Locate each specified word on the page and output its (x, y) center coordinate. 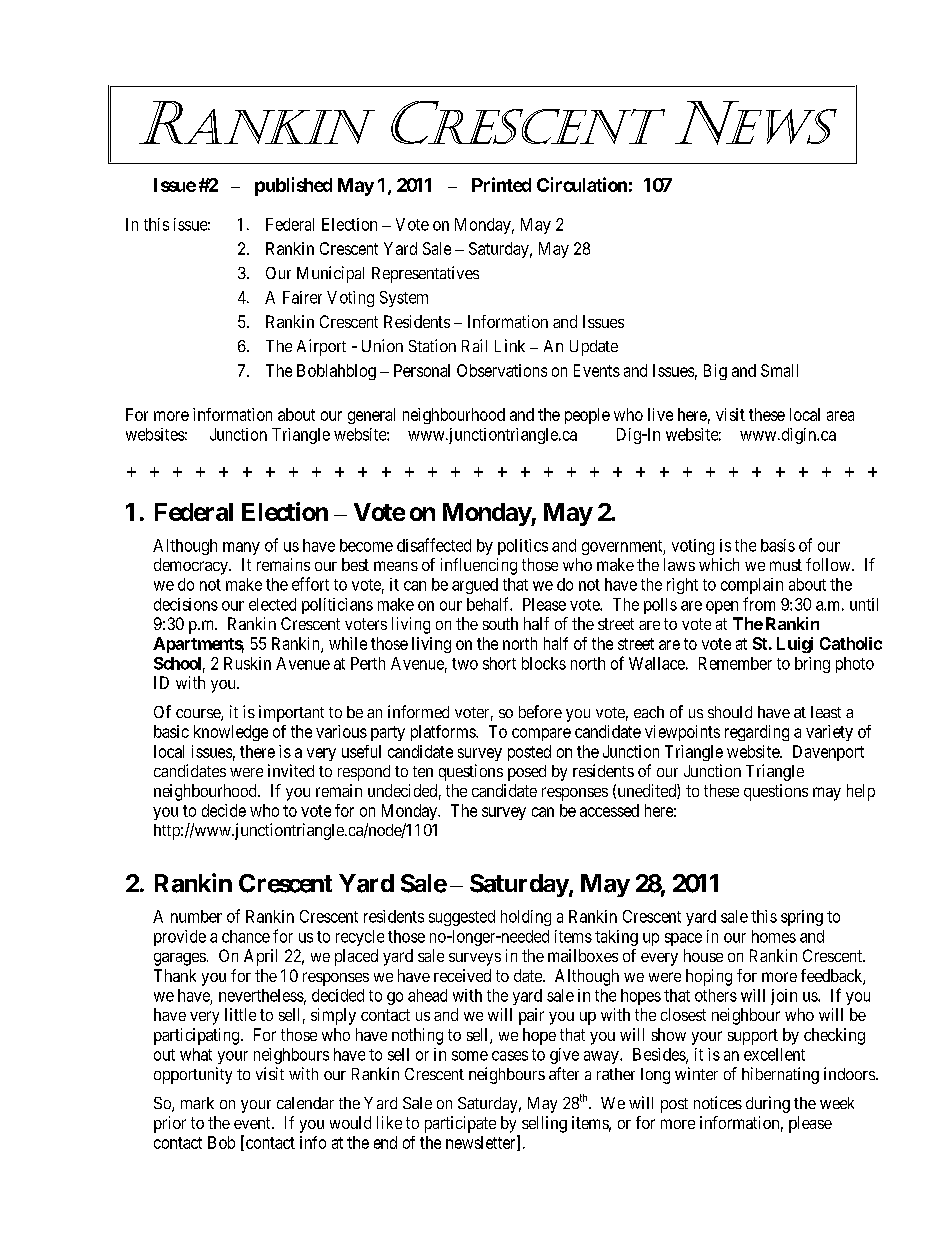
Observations (502, 370)
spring (802, 918)
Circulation (582, 184)
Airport (321, 347)
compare (541, 734)
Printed (501, 184)
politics (523, 547)
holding (526, 918)
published (293, 186)
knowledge (231, 733)
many (241, 548)
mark (197, 1103)
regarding (757, 733)
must (786, 565)
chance (246, 936)
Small (779, 370)
